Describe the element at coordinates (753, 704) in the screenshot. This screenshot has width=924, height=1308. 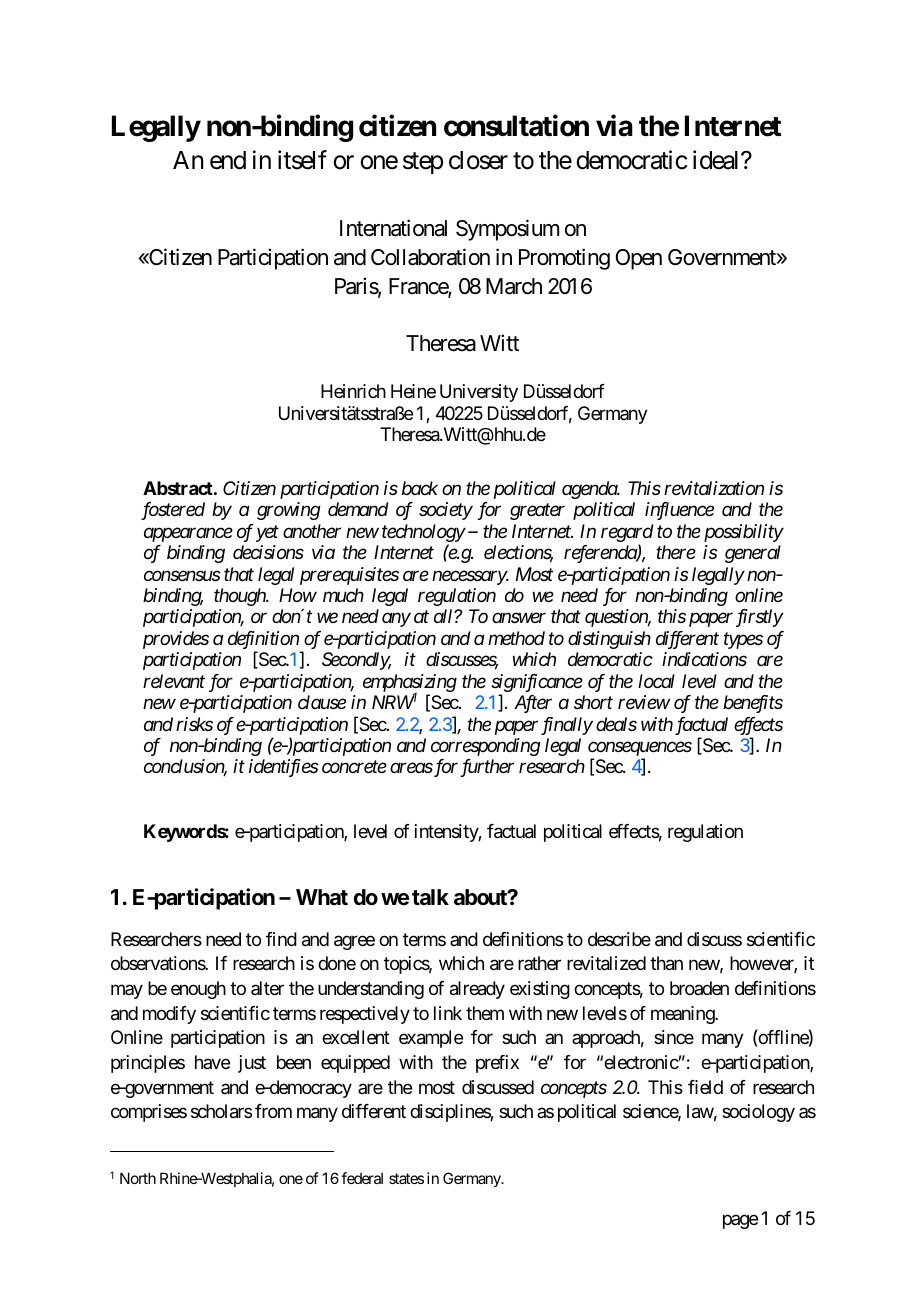
I see `benefits` at that location.
